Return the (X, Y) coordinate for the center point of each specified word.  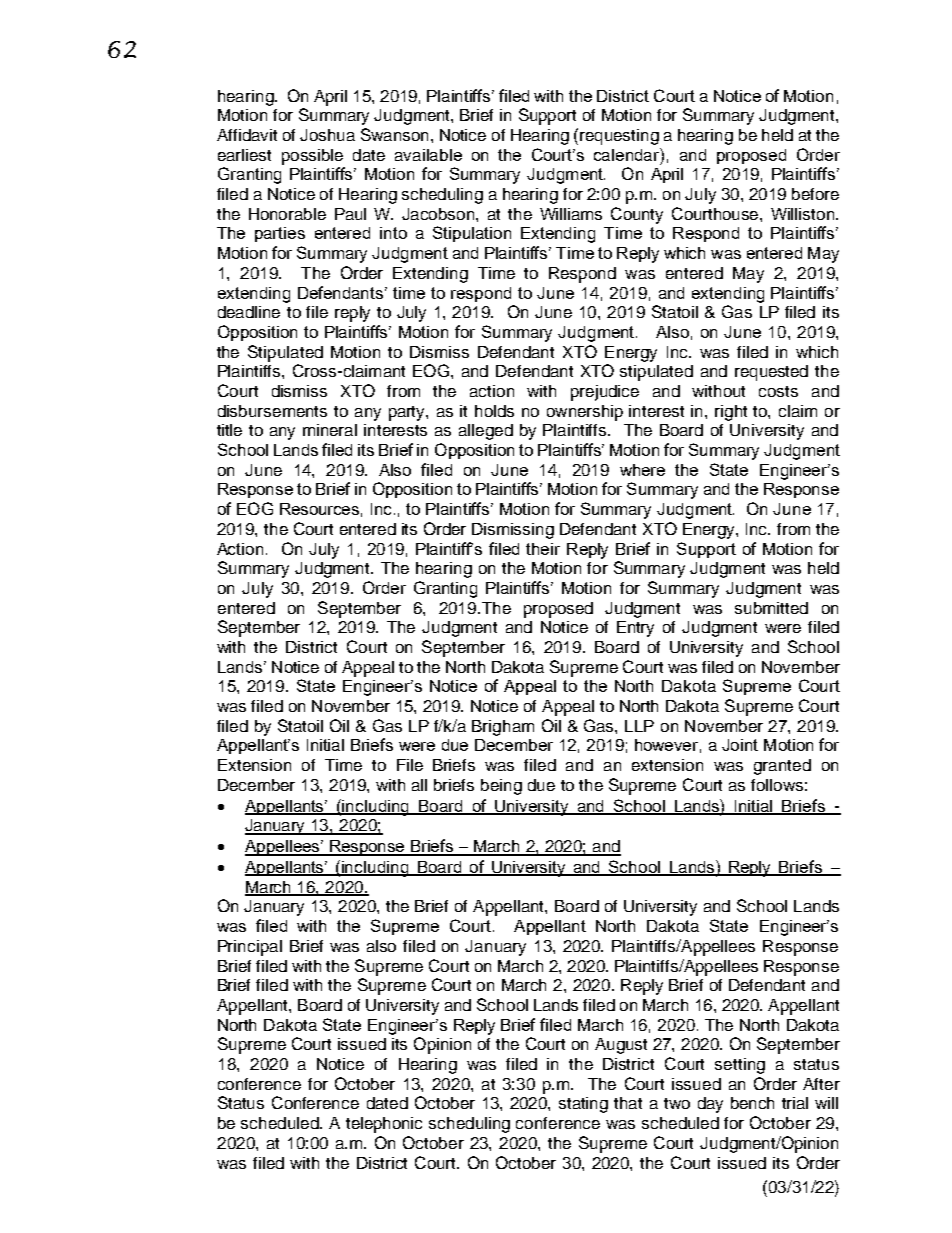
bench (752, 1103)
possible (312, 157)
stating (583, 1105)
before (815, 194)
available (428, 155)
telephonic (384, 1125)
